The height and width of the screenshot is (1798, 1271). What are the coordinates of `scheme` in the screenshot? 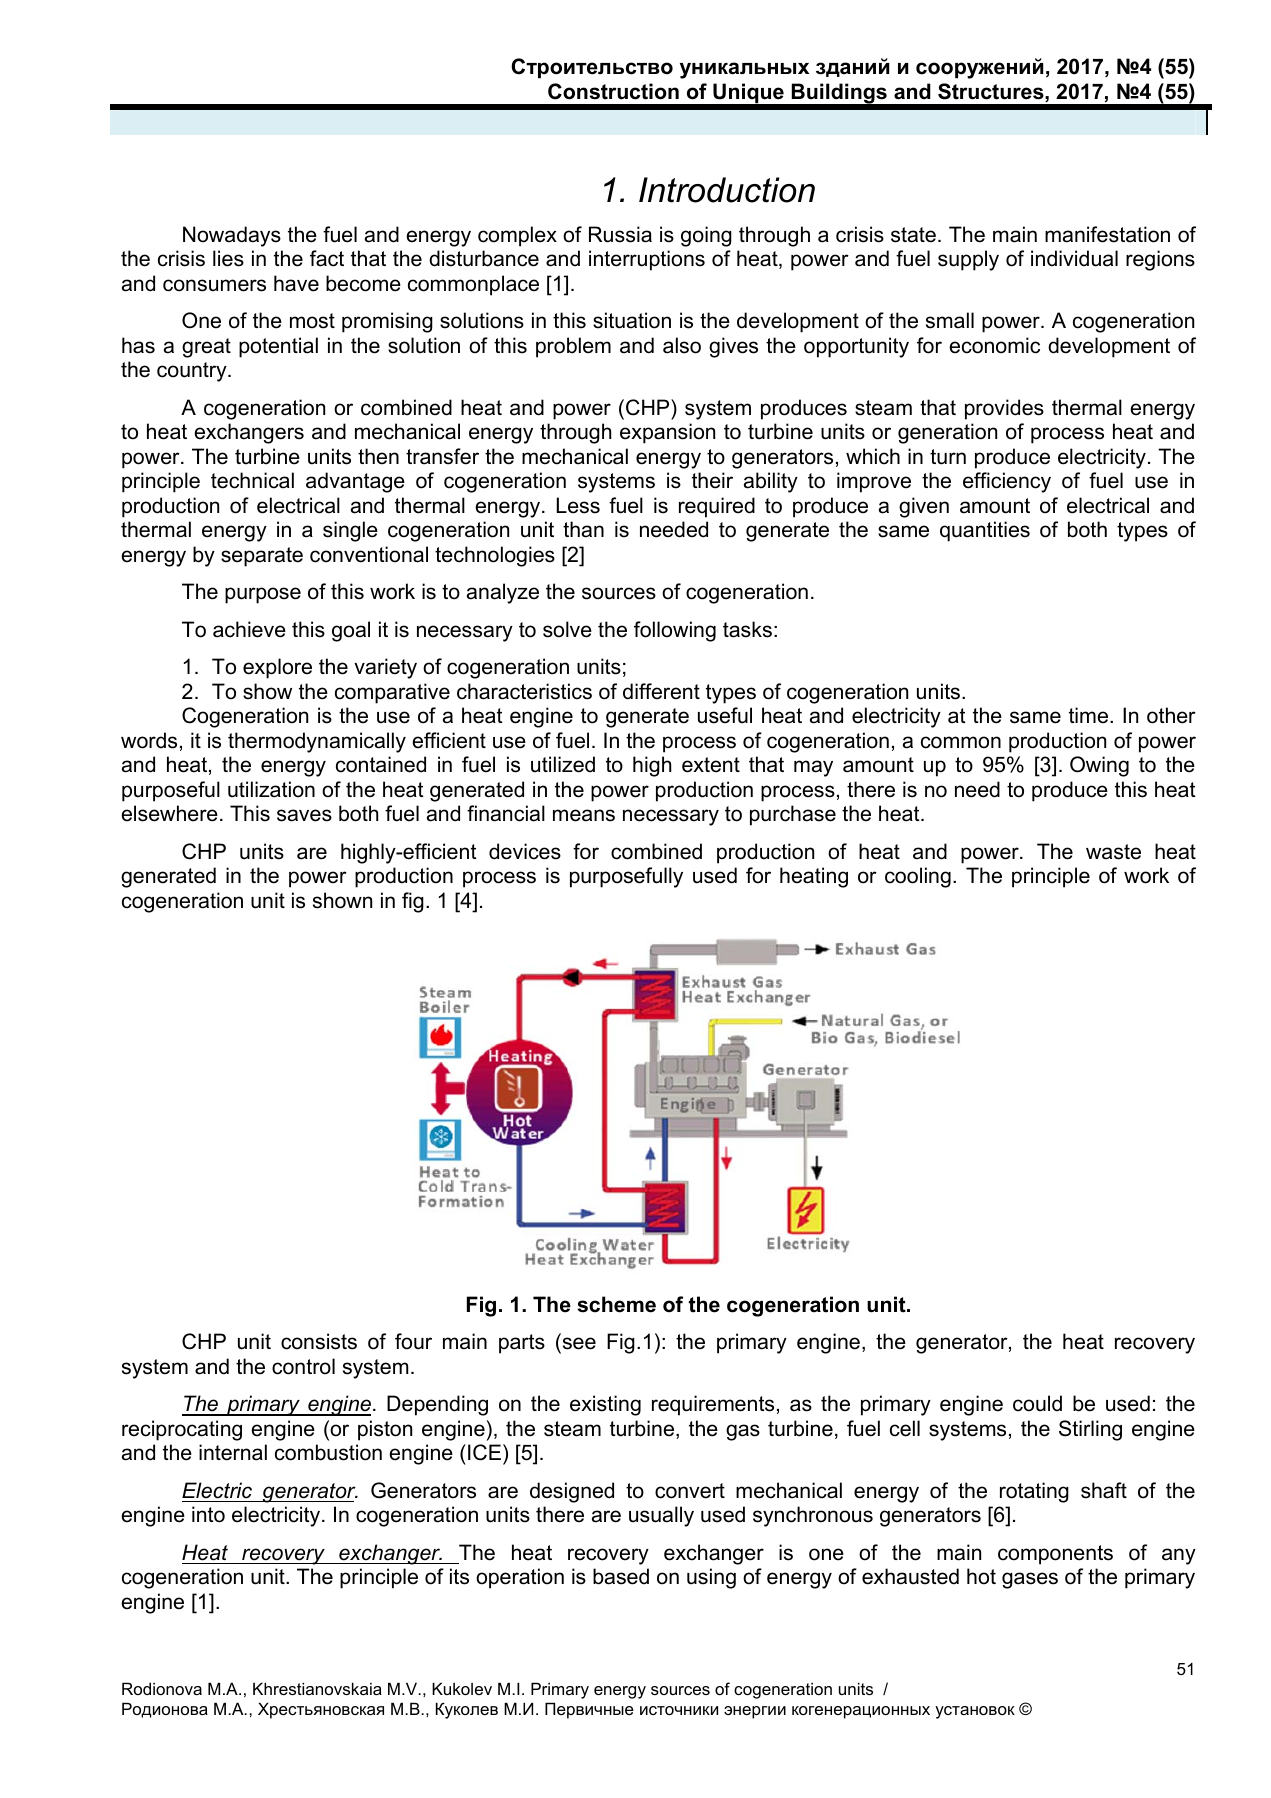 It's located at (616, 1304).
